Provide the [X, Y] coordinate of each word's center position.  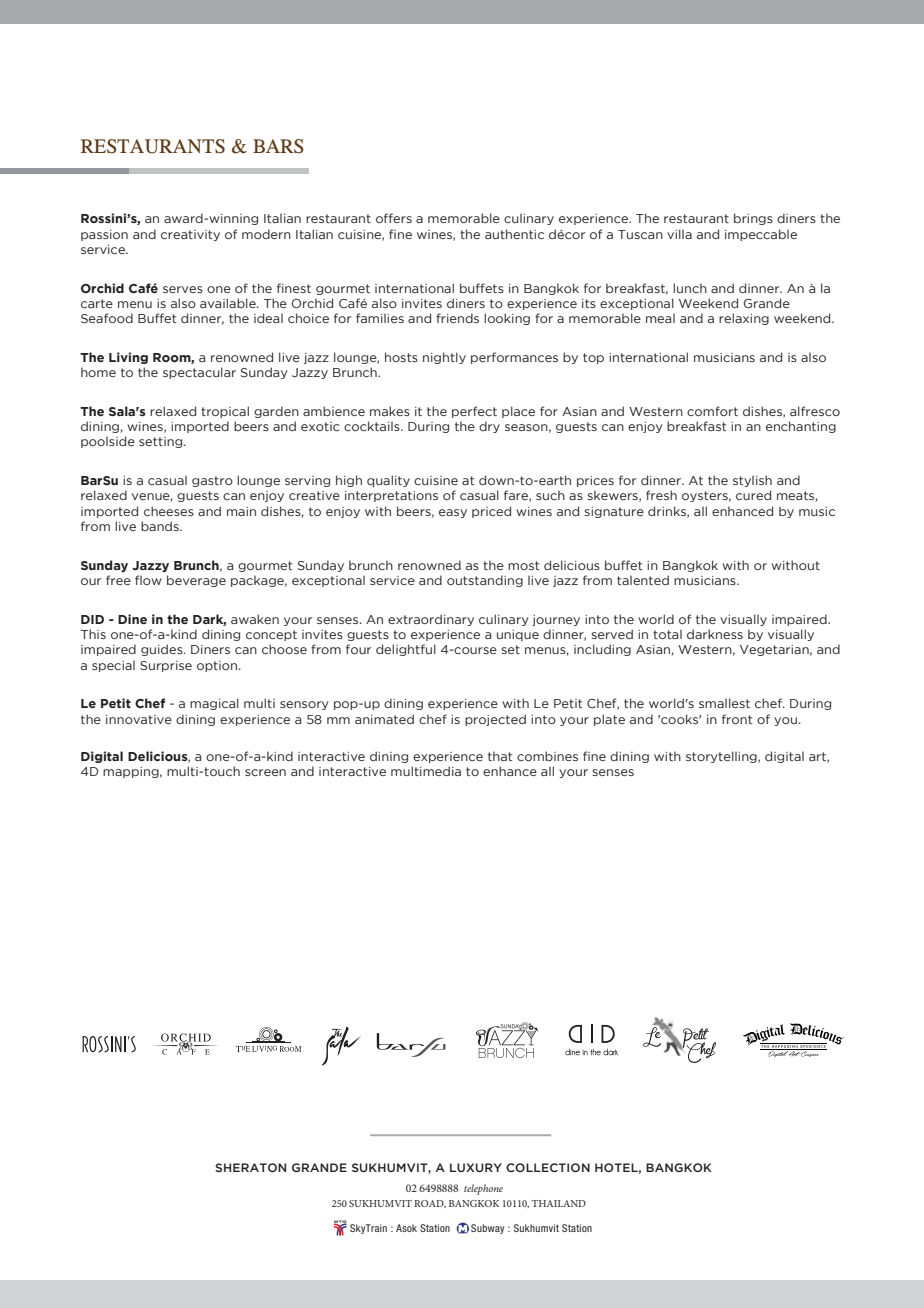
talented [643, 580]
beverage [196, 581]
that [500, 756]
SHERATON [250, 1167]
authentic [514, 234]
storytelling [722, 757]
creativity [190, 235]
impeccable [761, 235]
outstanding [485, 581]
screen [265, 772]
